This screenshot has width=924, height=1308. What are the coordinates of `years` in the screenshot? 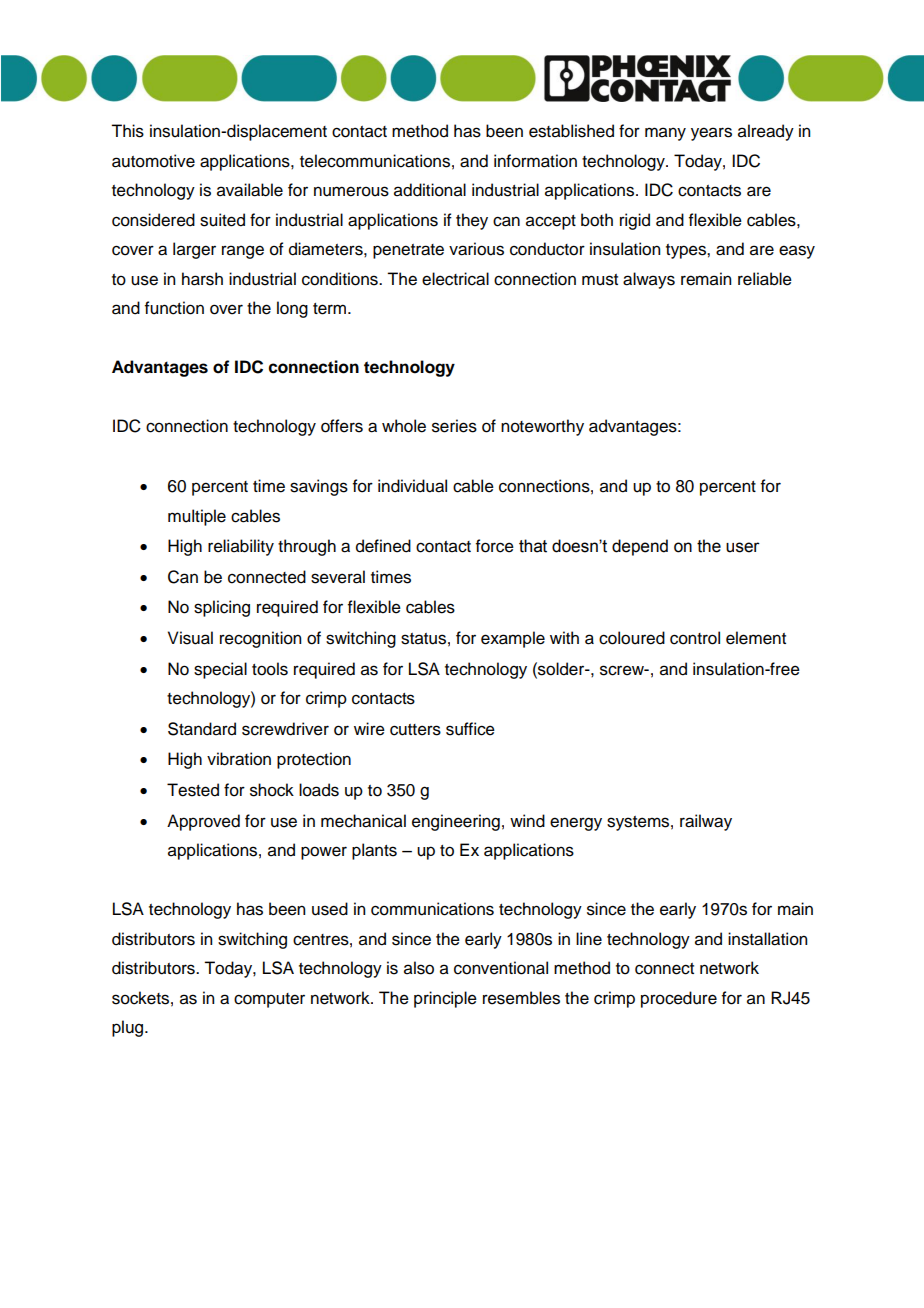 It's located at (711, 134).
